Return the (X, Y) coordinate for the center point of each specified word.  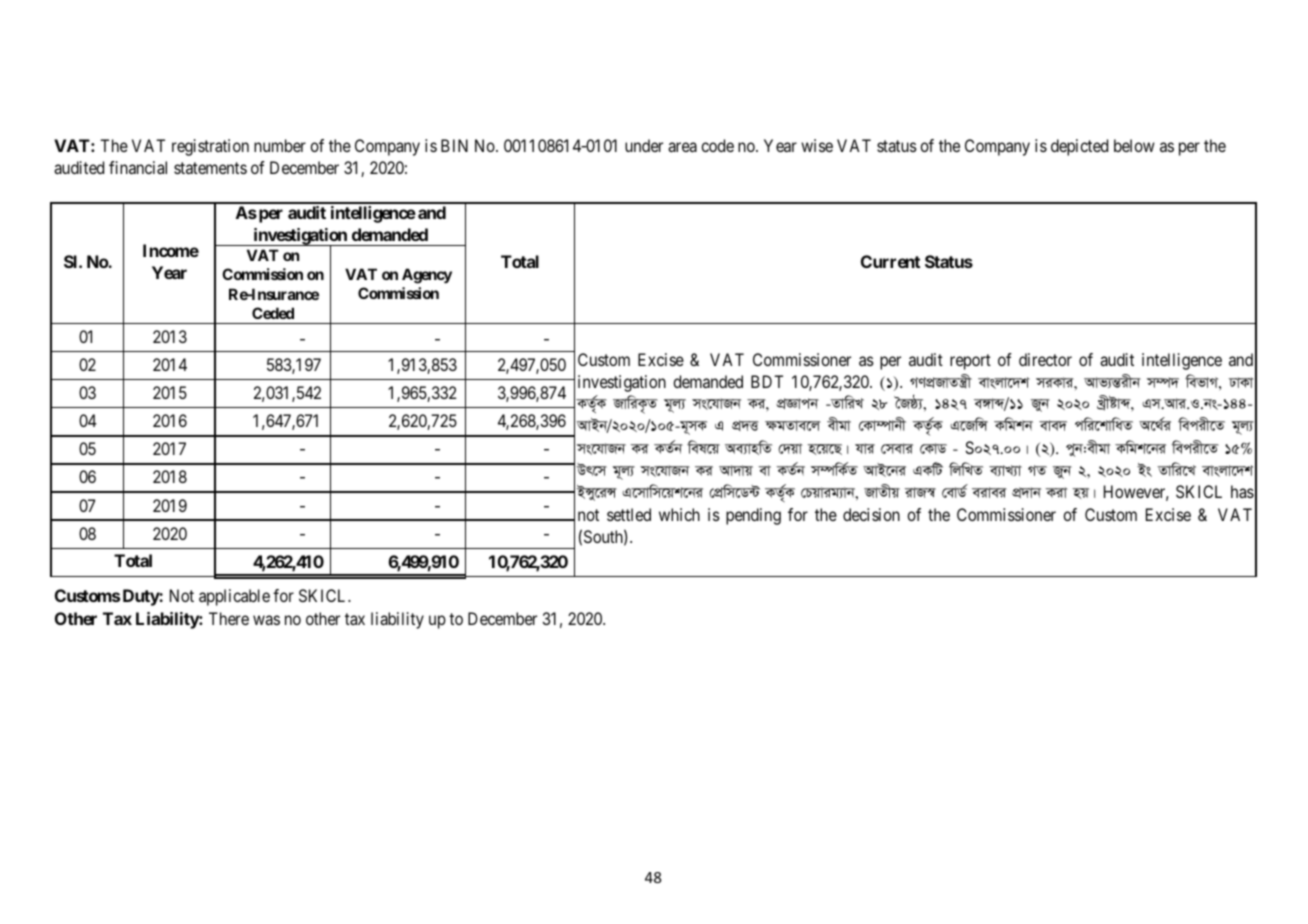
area (682, 147)
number (280, 145)
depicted (1079, 147)
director (1045, 359)
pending (753, 516)
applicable (234, 597)
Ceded (273, 313)
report (970, 362)
